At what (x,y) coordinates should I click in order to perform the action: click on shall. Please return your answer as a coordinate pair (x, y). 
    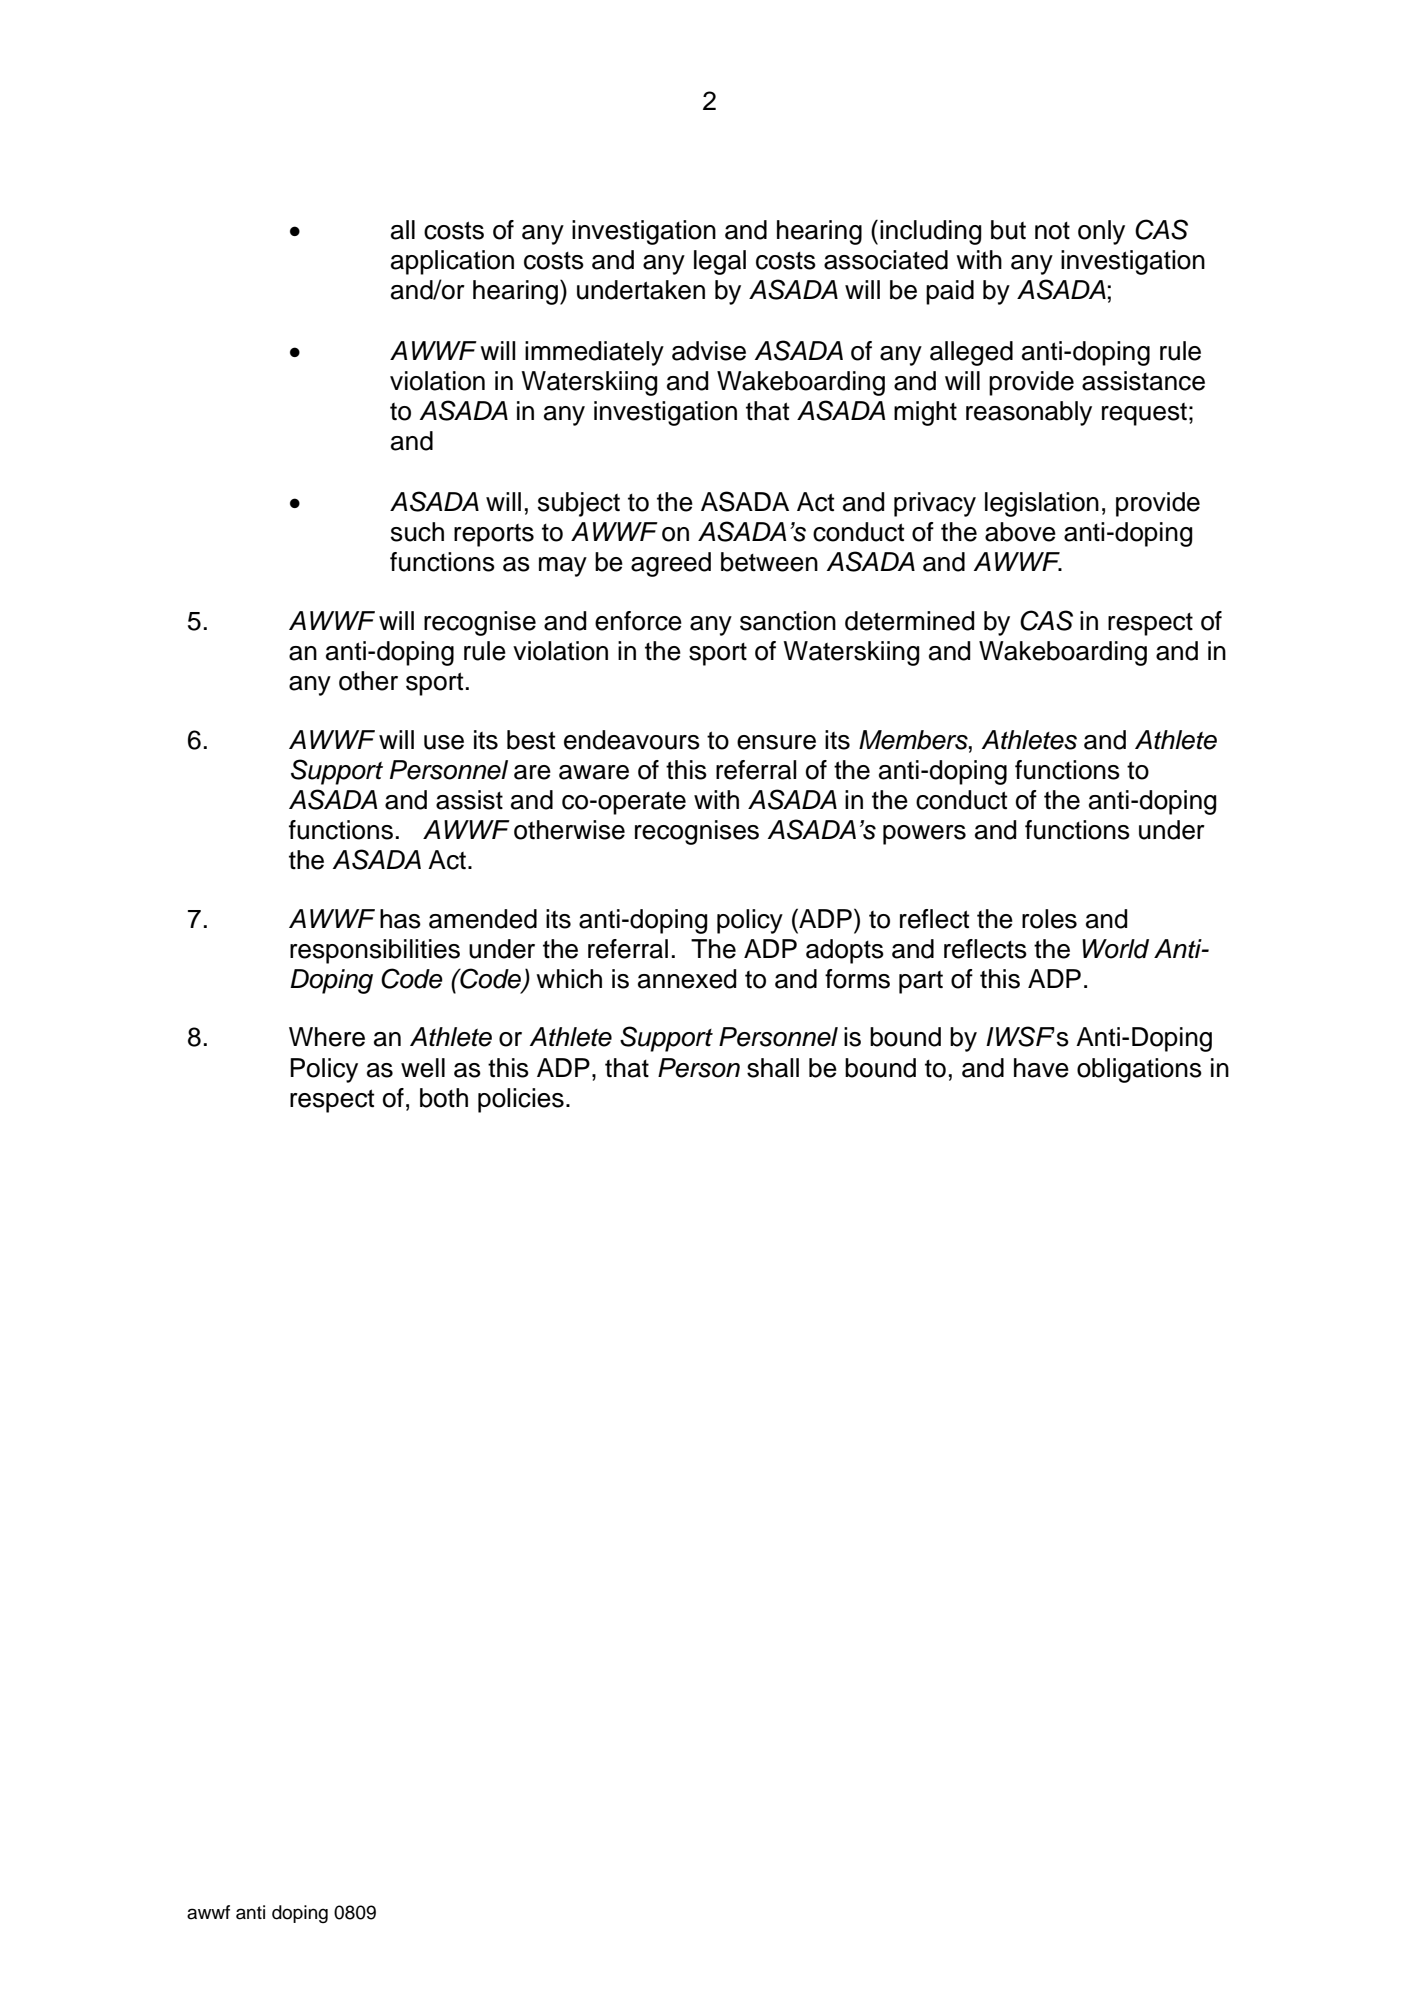
    Looking at the image, I should click on (773, 1068).
